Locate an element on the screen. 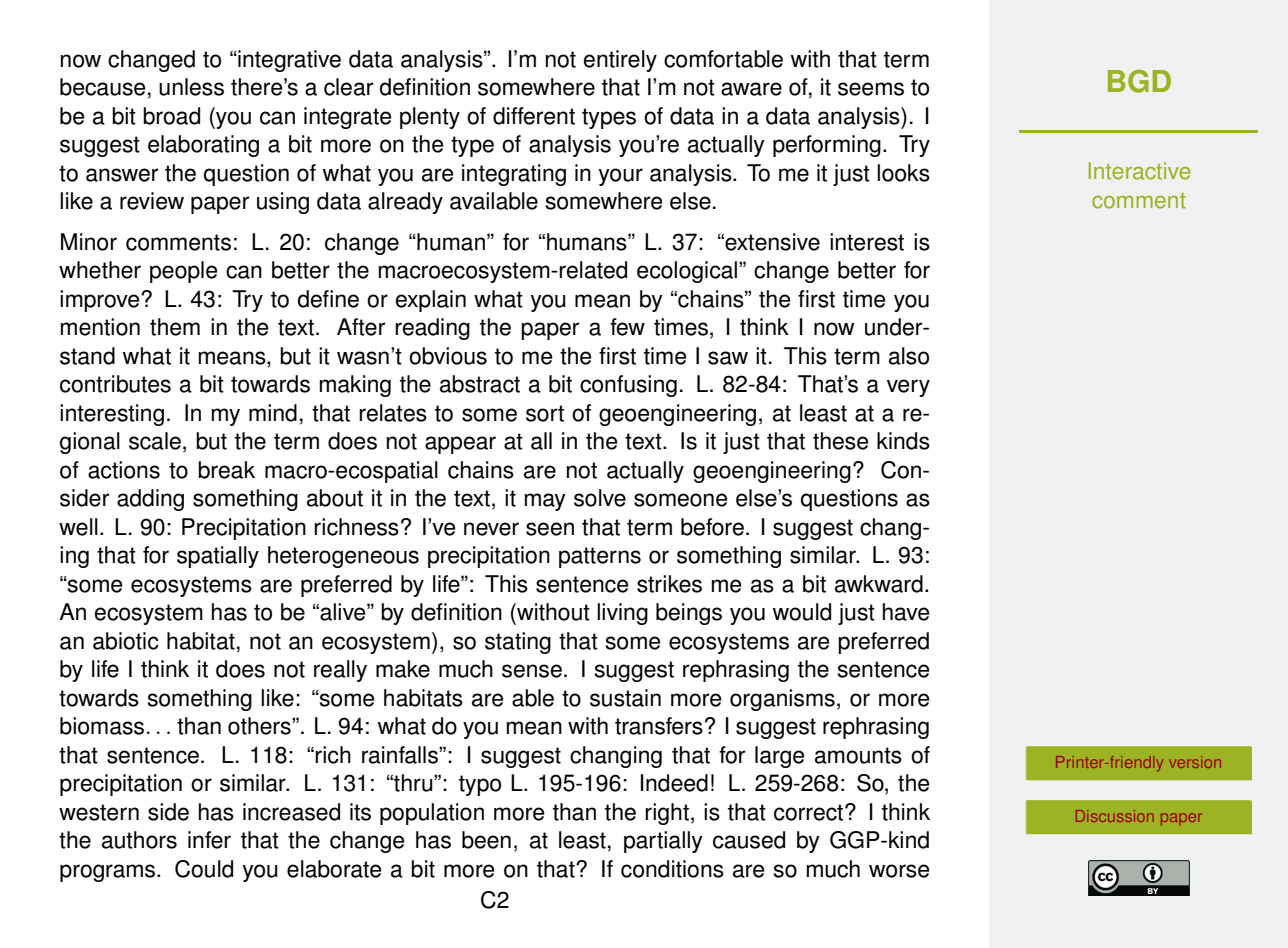  partially is located at coordinates (663, 842).
